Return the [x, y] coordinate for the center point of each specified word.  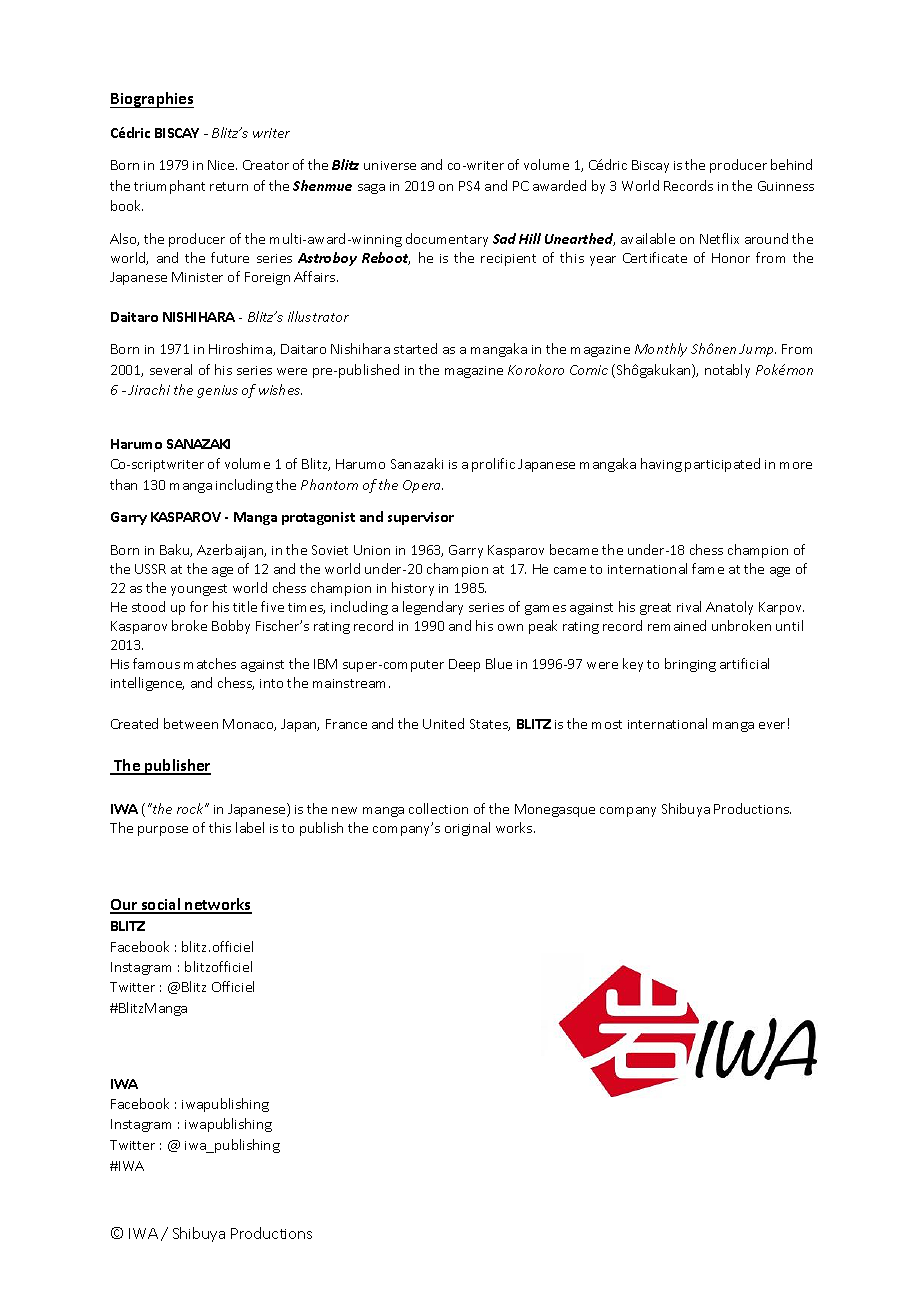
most [607, 724]
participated [722, 465]
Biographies [152, 100]
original [467, 829]
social [161, 905]
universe [390, 165]
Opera [423, 486]
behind [791, 164]
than [123, 484]
